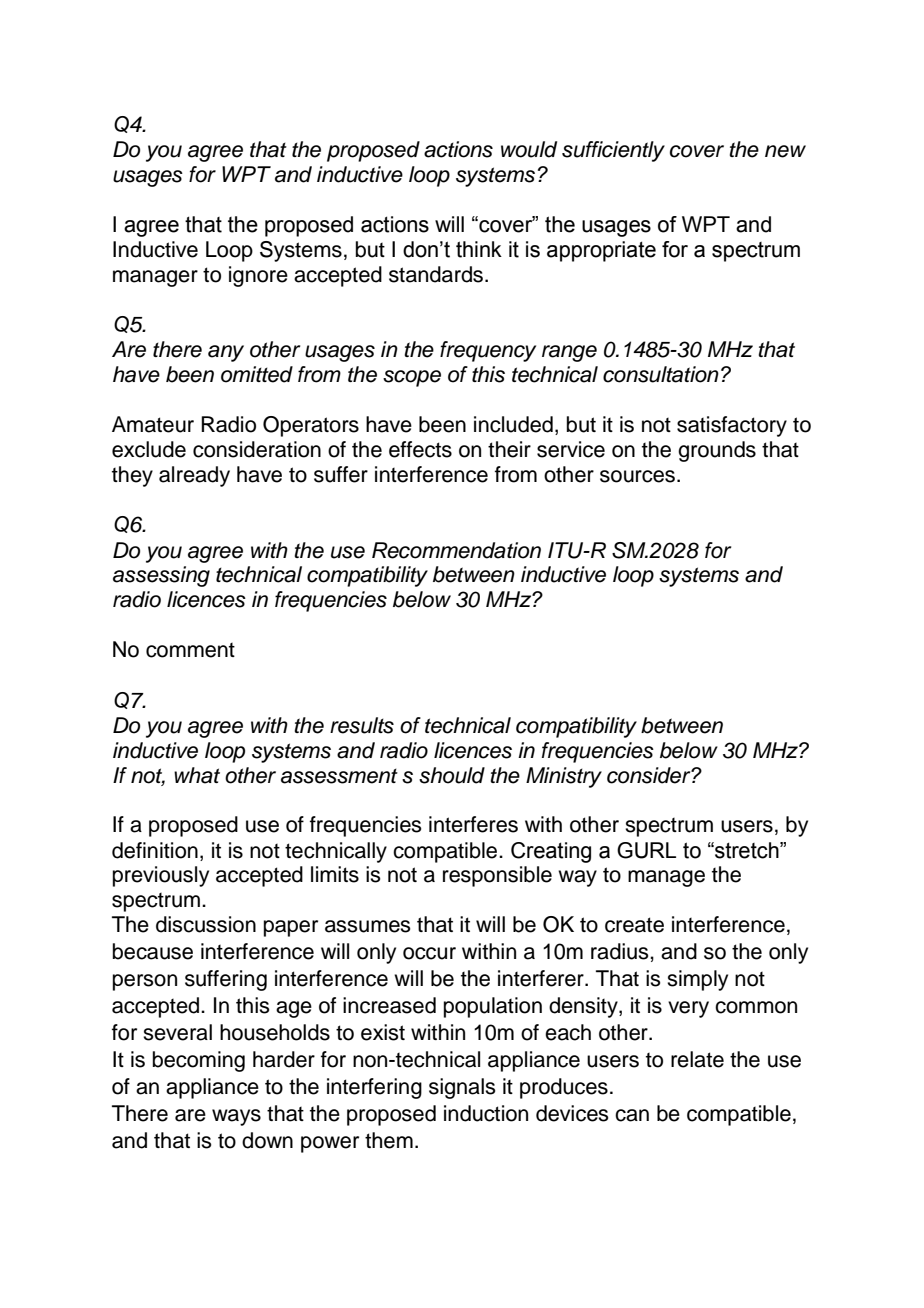 Image resolution: width=924 pixels, height=1308 pixels. Describe the element at coordinates (747, 850) in the screenshot. I see `stretch` at that location.
